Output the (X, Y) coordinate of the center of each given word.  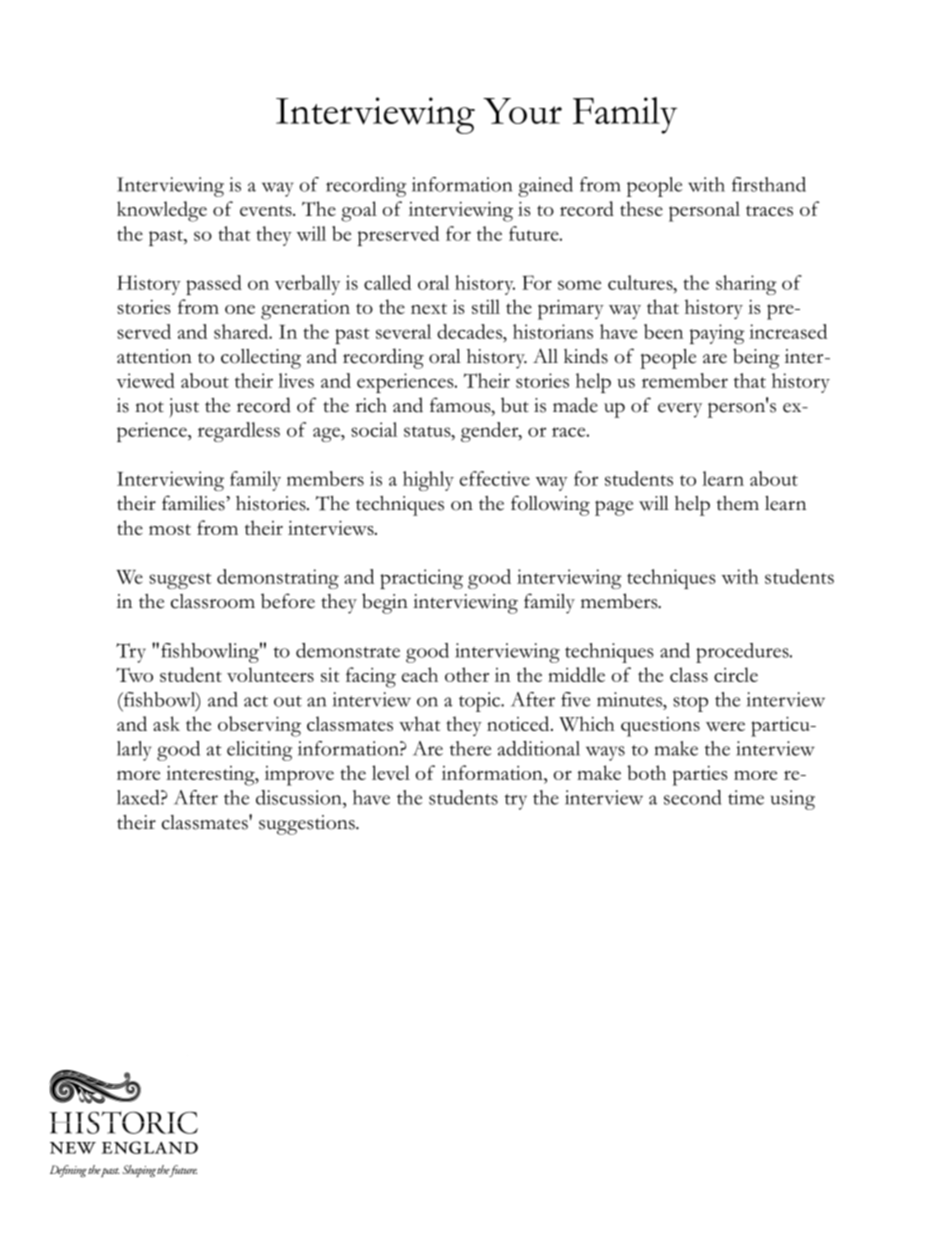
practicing (421, 579)
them (738, 503)
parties (700, 776)
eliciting (259, 751)
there (470, 748)
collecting (261, 359)
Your (522, 111)
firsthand (769, 184)
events (267, 210)
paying (717, 334)
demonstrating (278, 579)
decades (470, 331)
